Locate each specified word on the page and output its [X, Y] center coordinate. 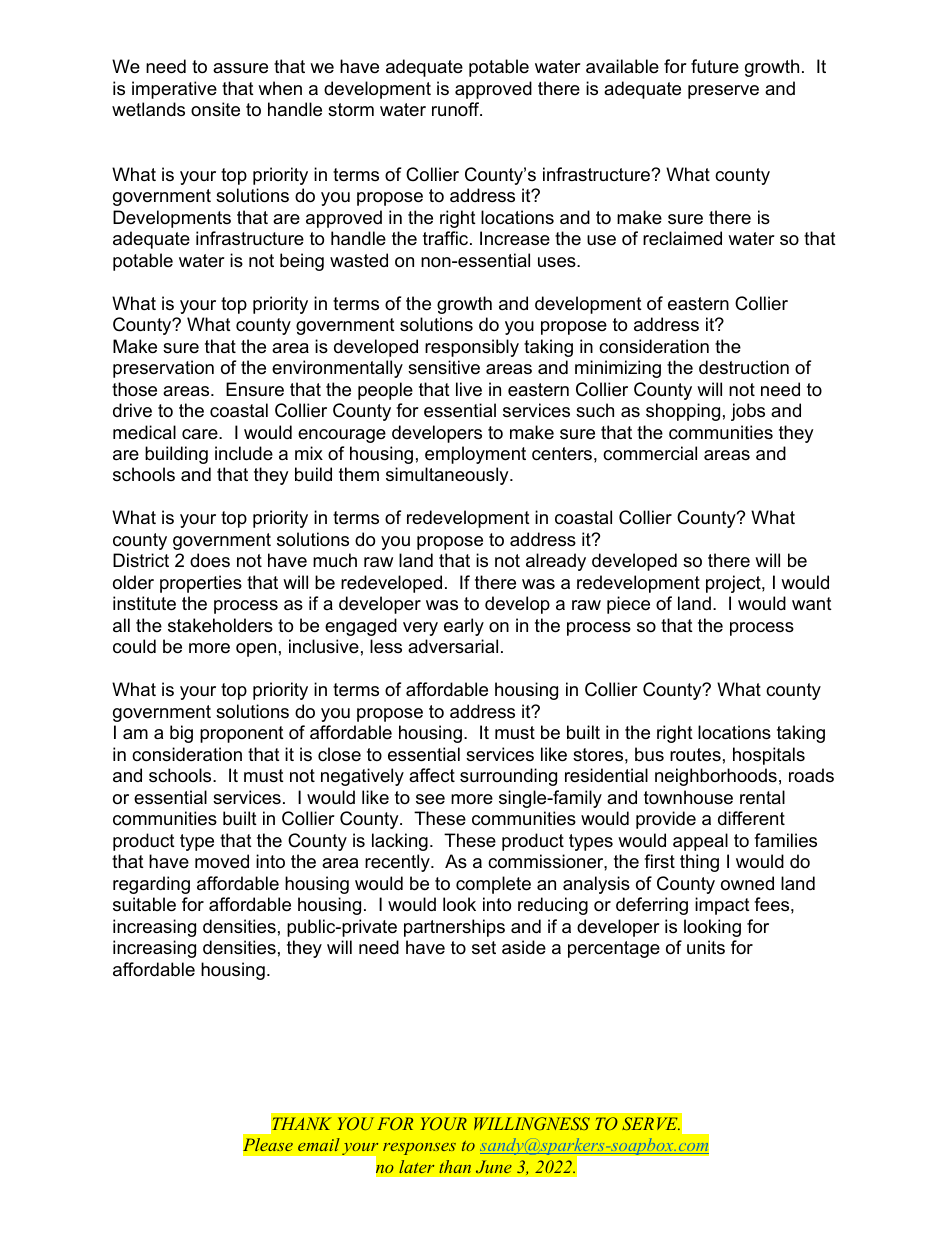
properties [201, 584]
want [812, 604]
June [494, 1166]
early [464, 627]
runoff [457, 109]
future [715, 66]
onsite [215, 109]
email [319, 1144]
